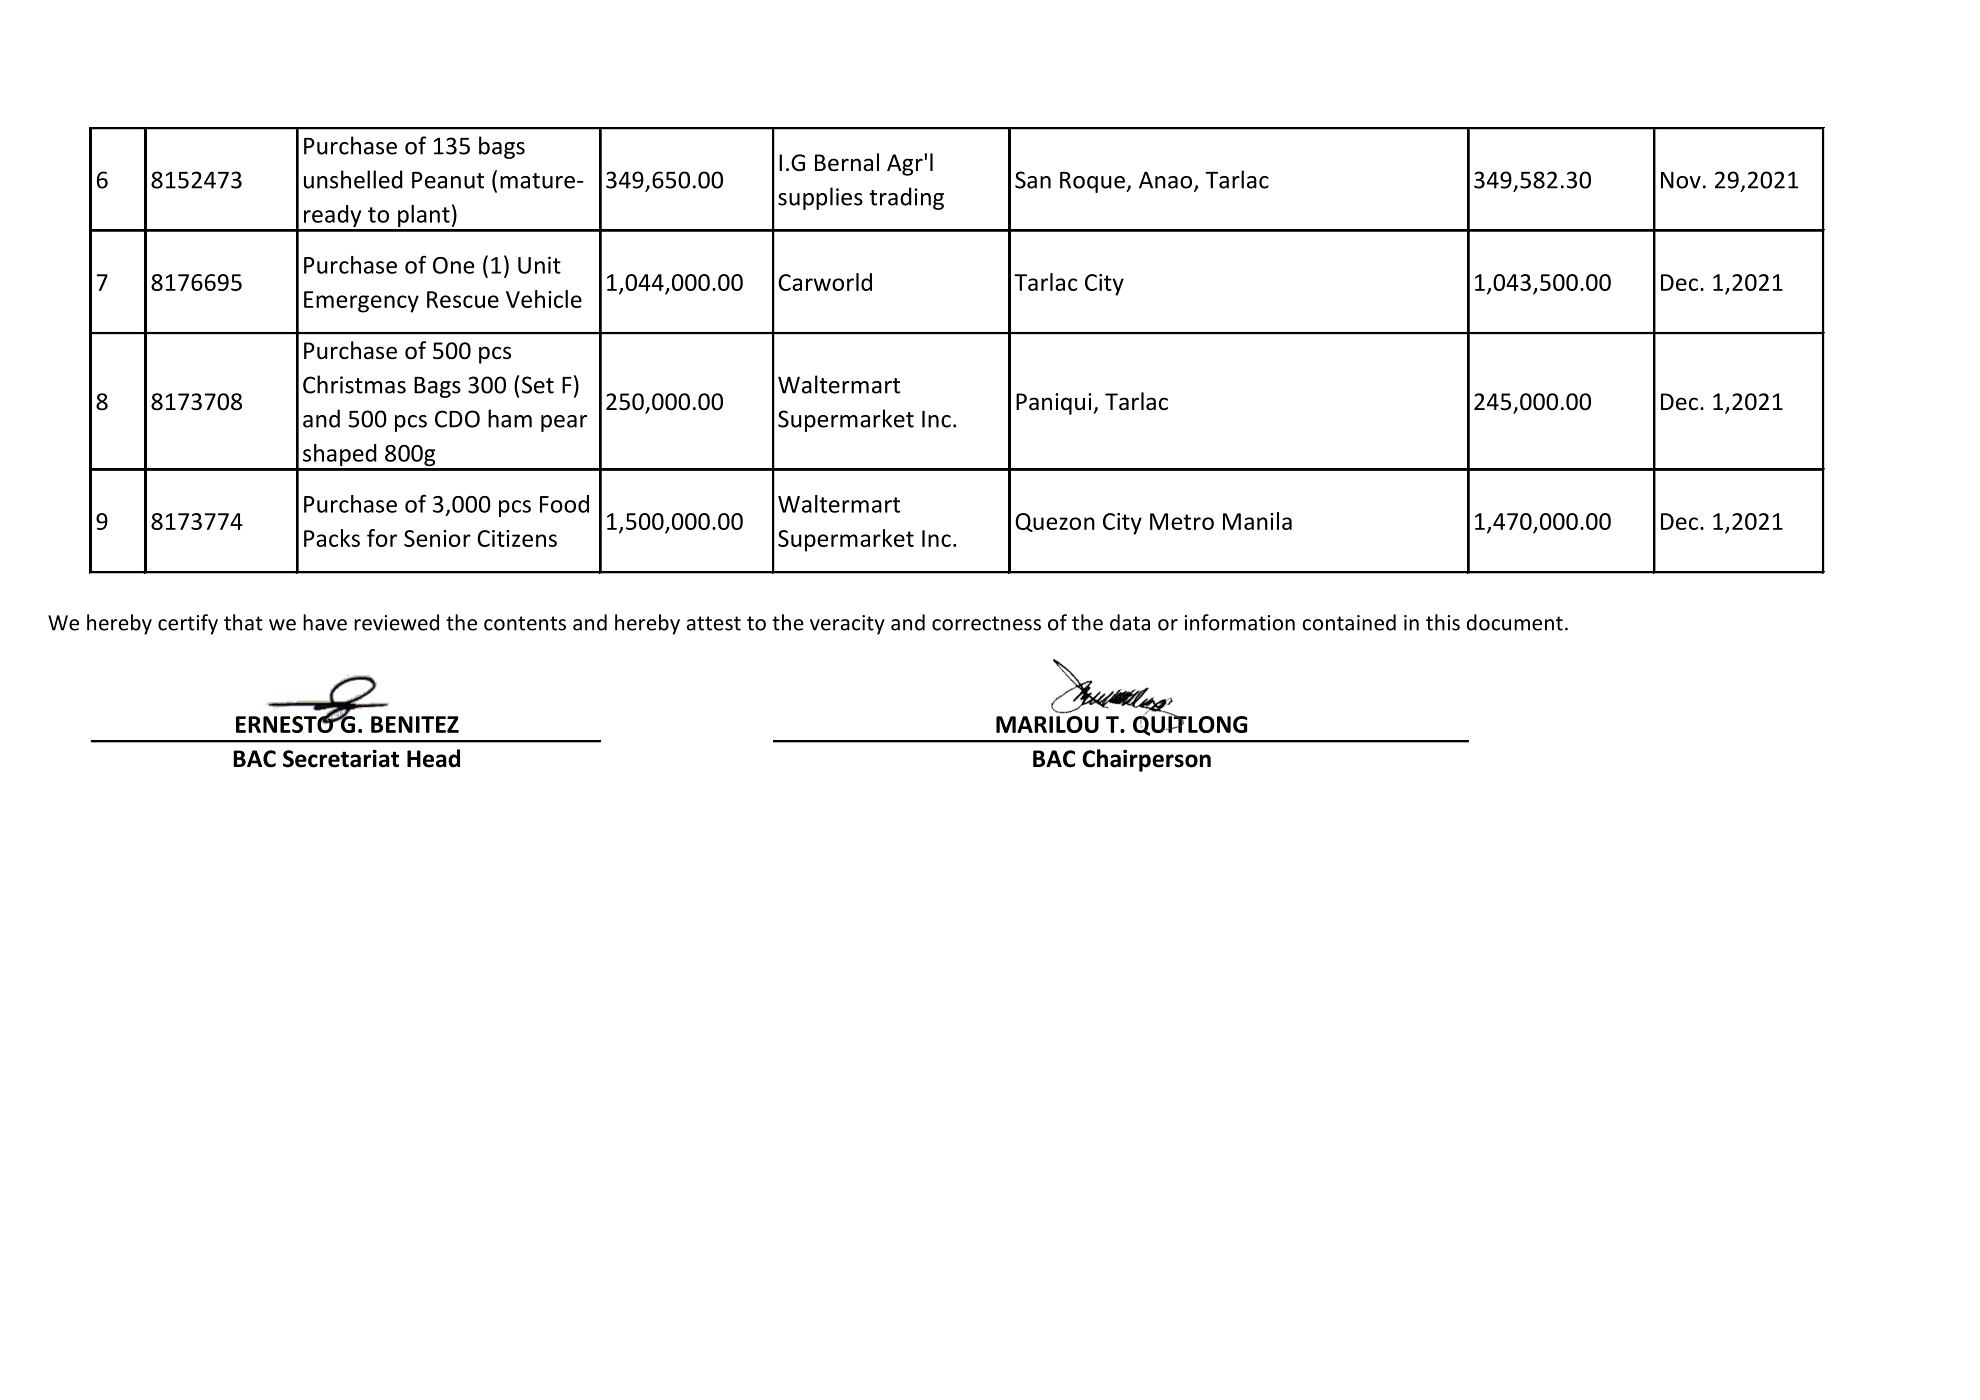 The width and height of the screenshot is (1980, 1400). Describe the element at coordinates (1146, 760) in the screenshot. I see `Chairperson` at that location.
